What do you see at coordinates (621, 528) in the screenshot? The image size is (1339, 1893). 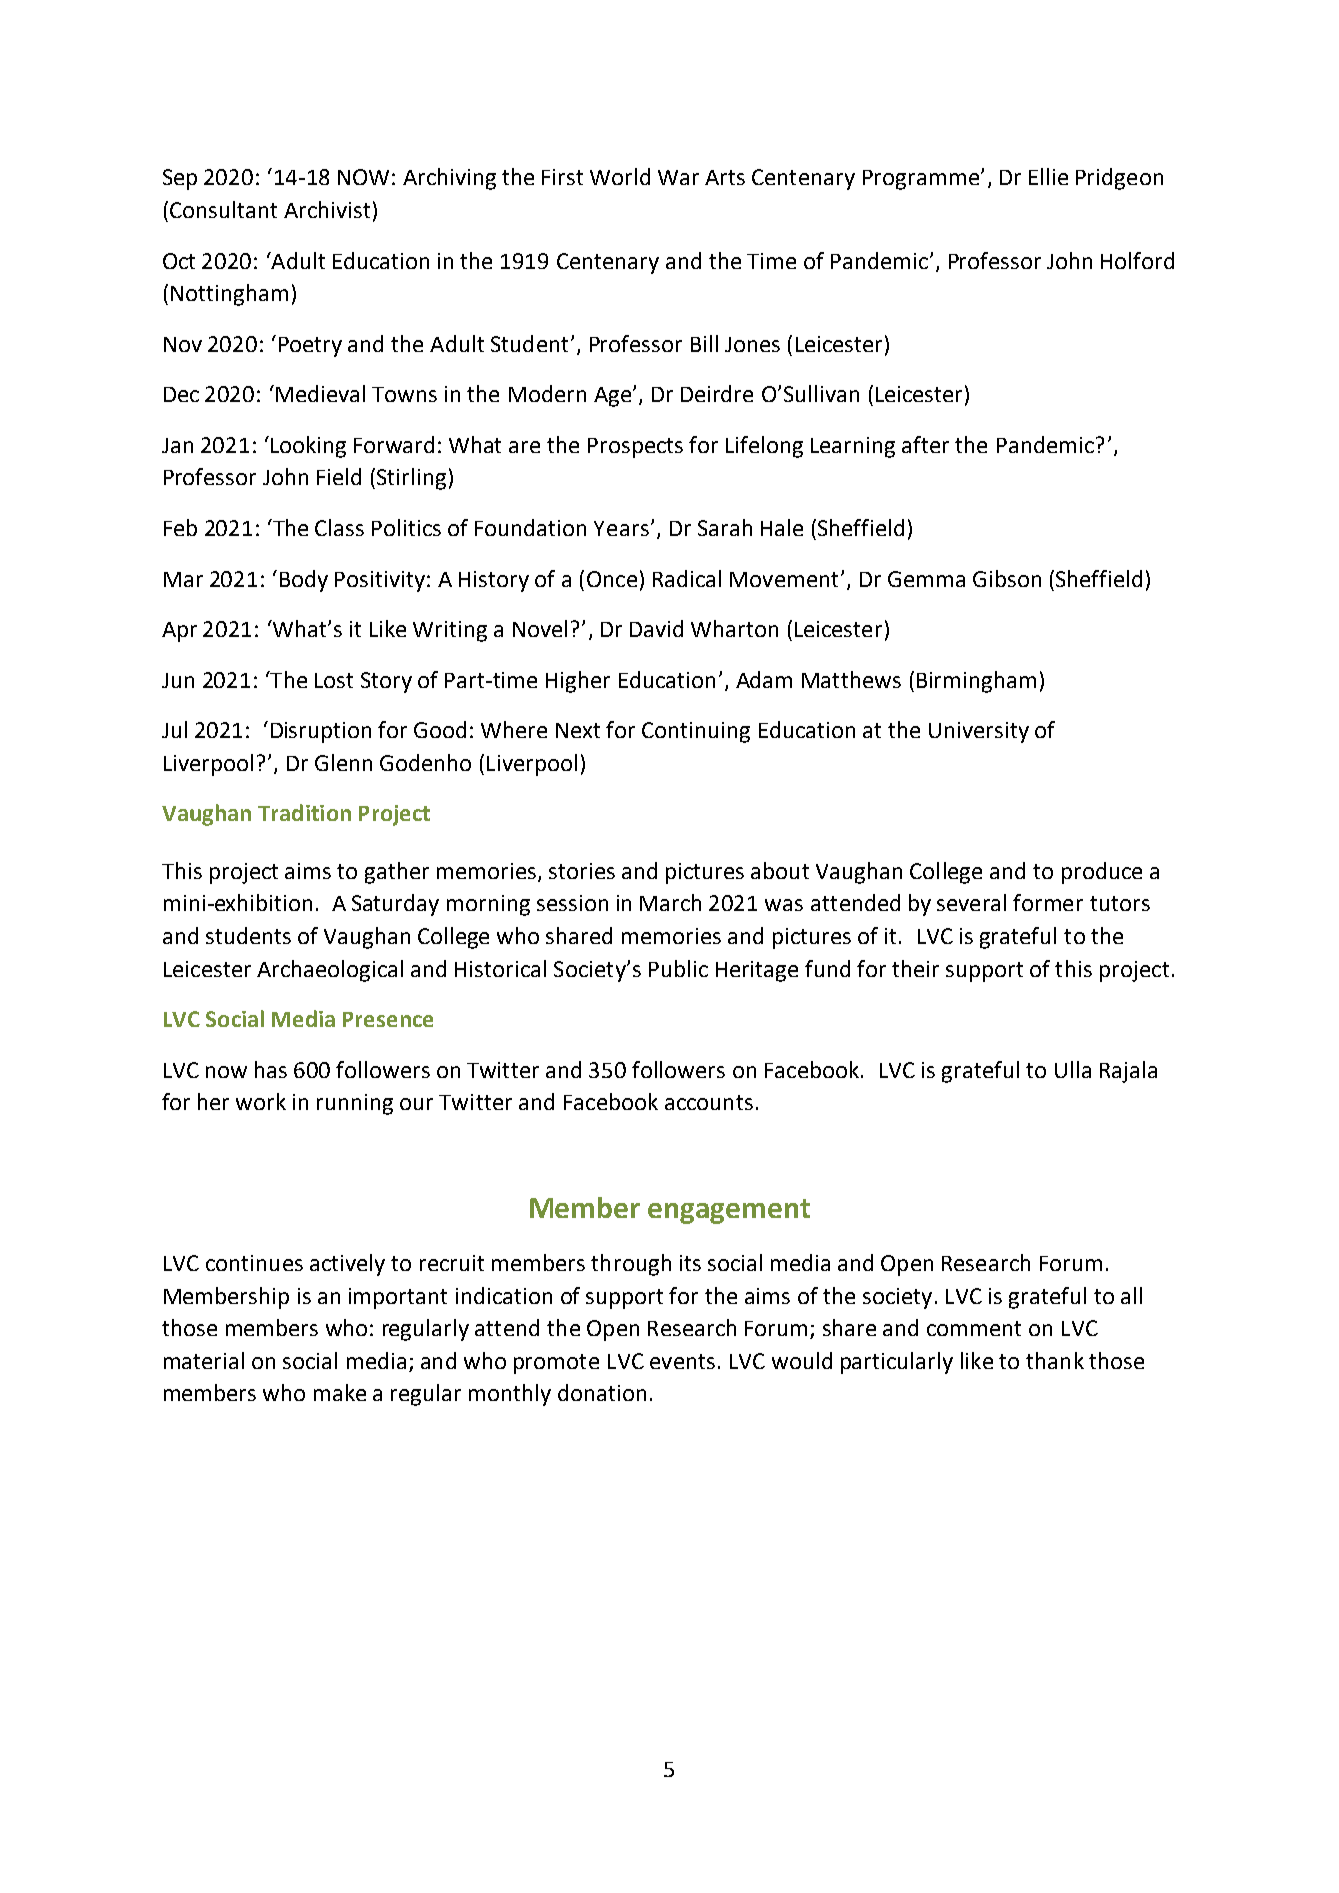 I see `Years` at bounding box center [621, 528].
